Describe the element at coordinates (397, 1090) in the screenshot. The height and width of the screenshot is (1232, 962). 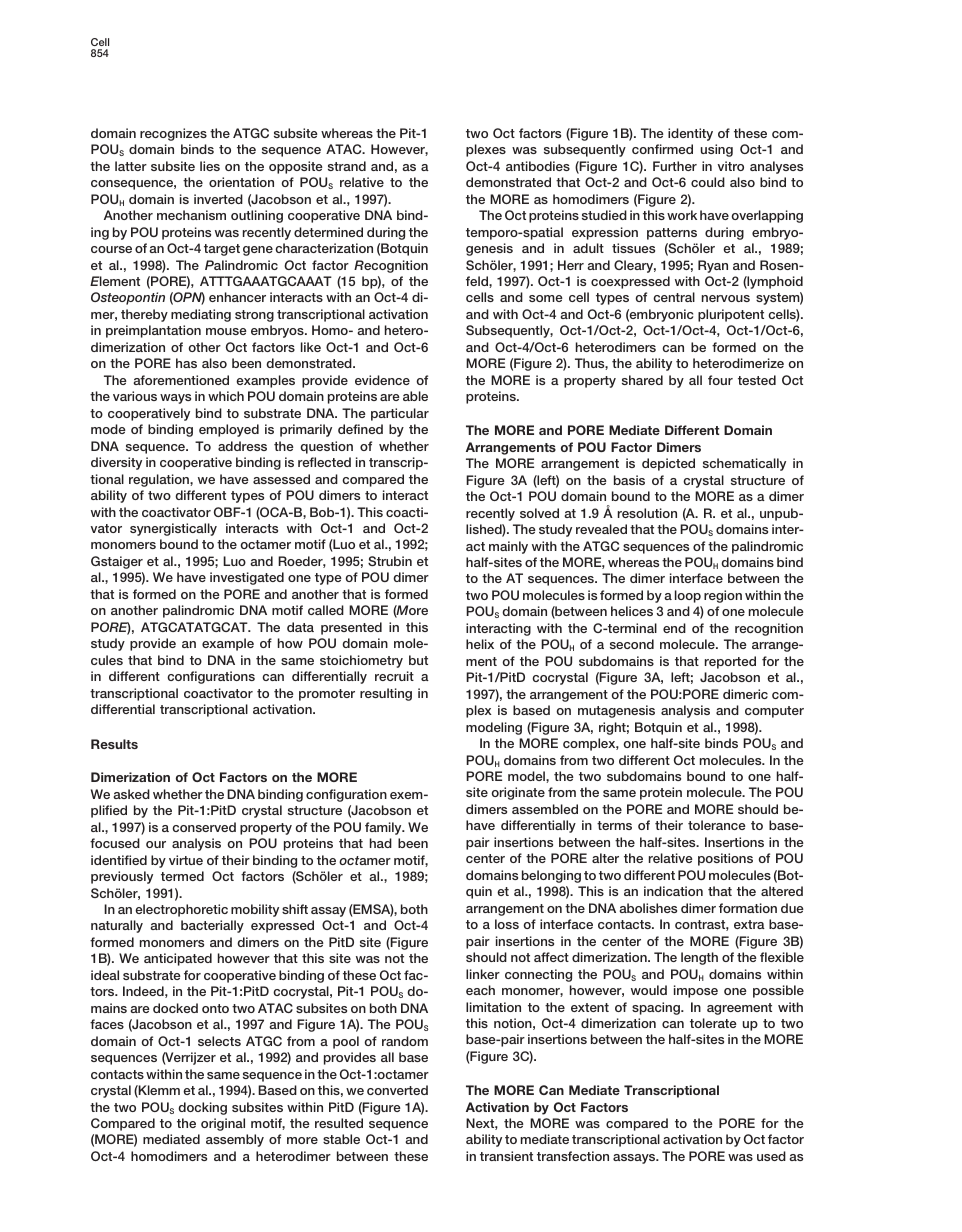
I see `converted` at that location.
